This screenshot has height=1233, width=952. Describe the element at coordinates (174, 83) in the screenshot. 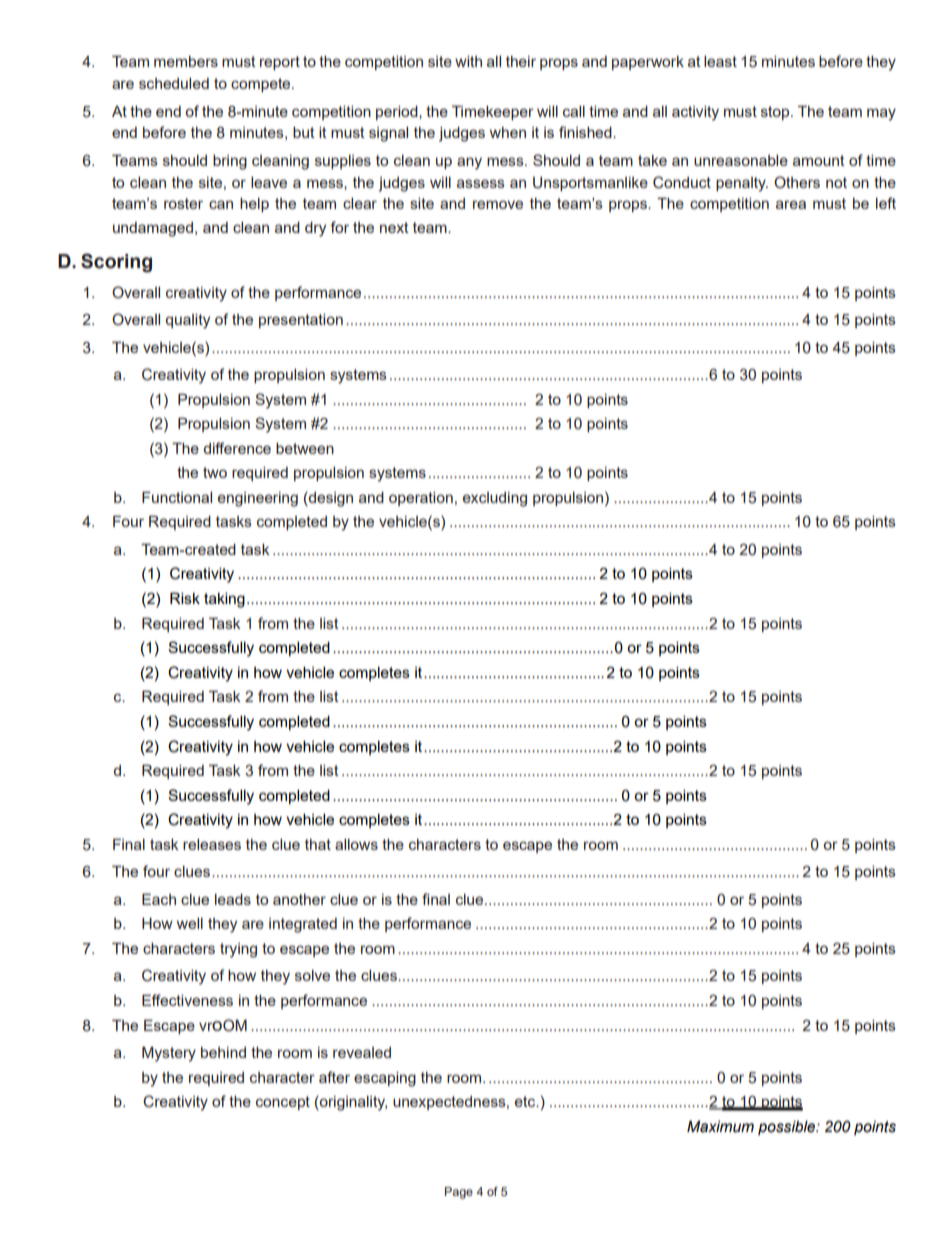

I see `scheduled` at that location.
